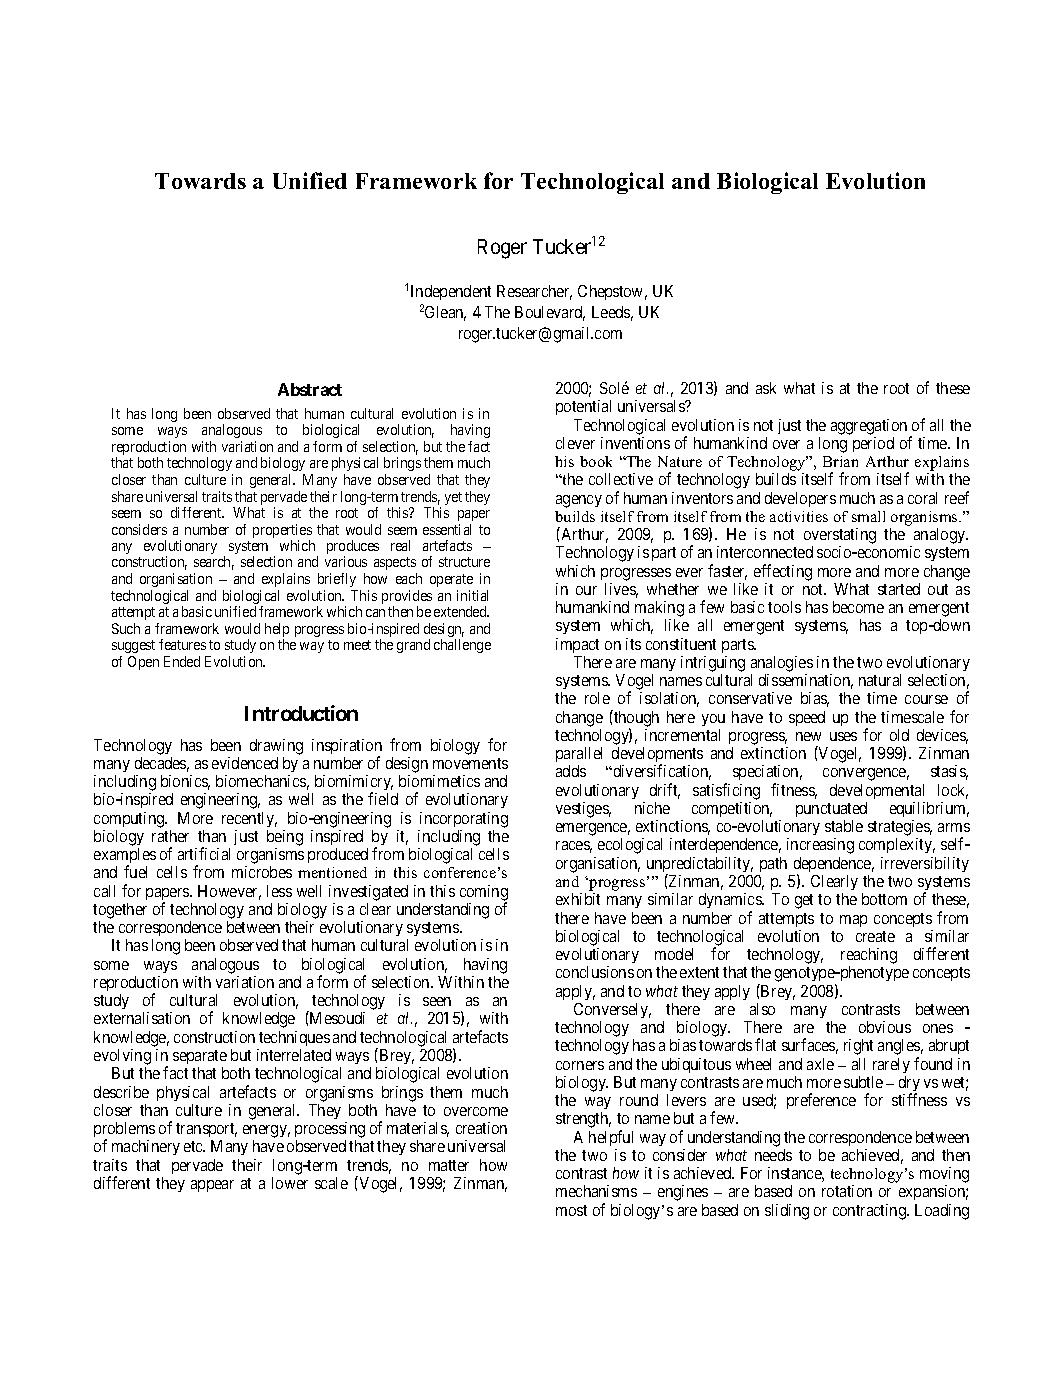 This screenshot has height=1377, width=1064. What do you see at coordinates (182, 644) in the screenshot?
I see `features` at bounding box center [182, 644].
